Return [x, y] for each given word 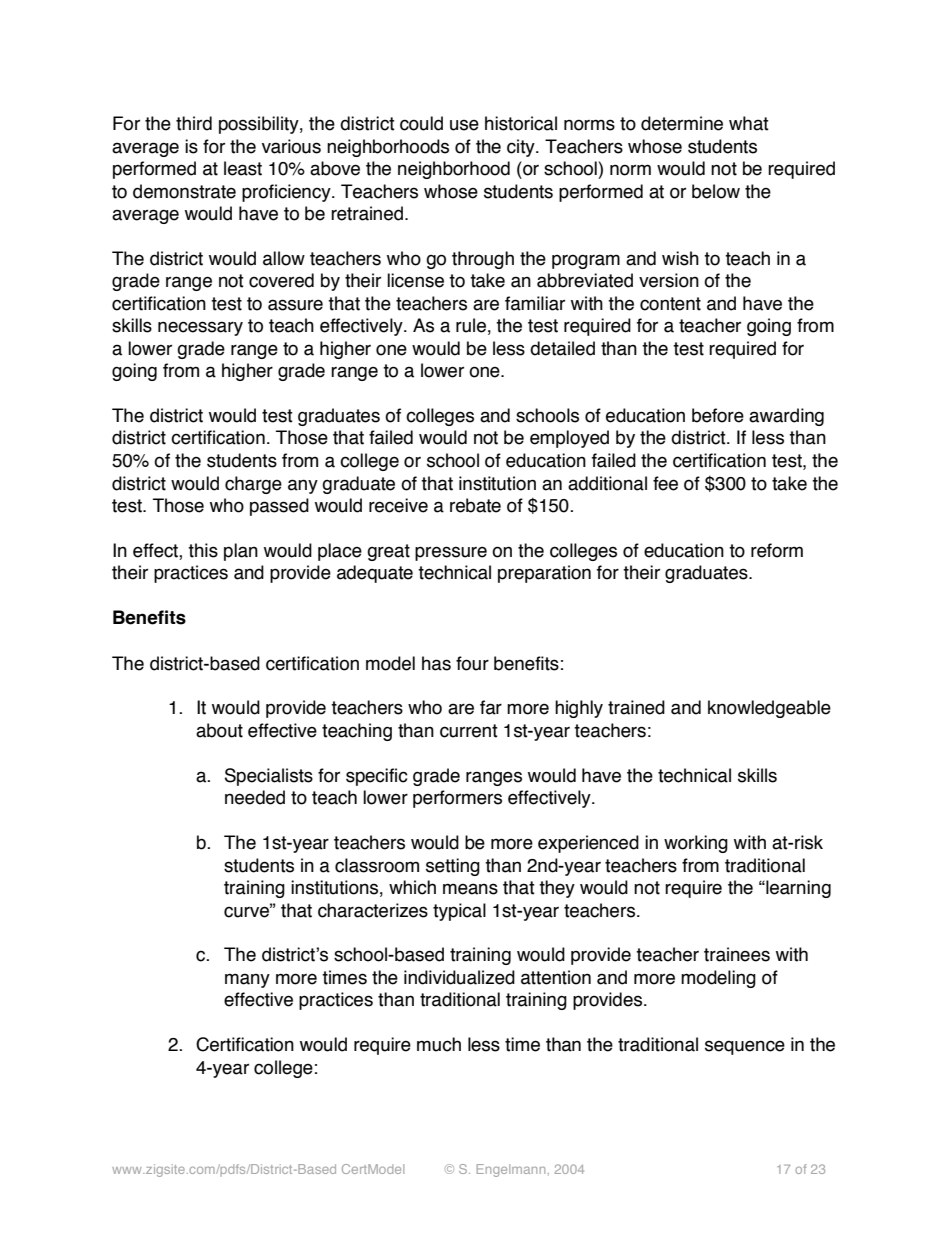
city [522, 148]
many [247, 980]
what [749, 123]
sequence [745, 1047]
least [243, 168]
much [439, 1044]
